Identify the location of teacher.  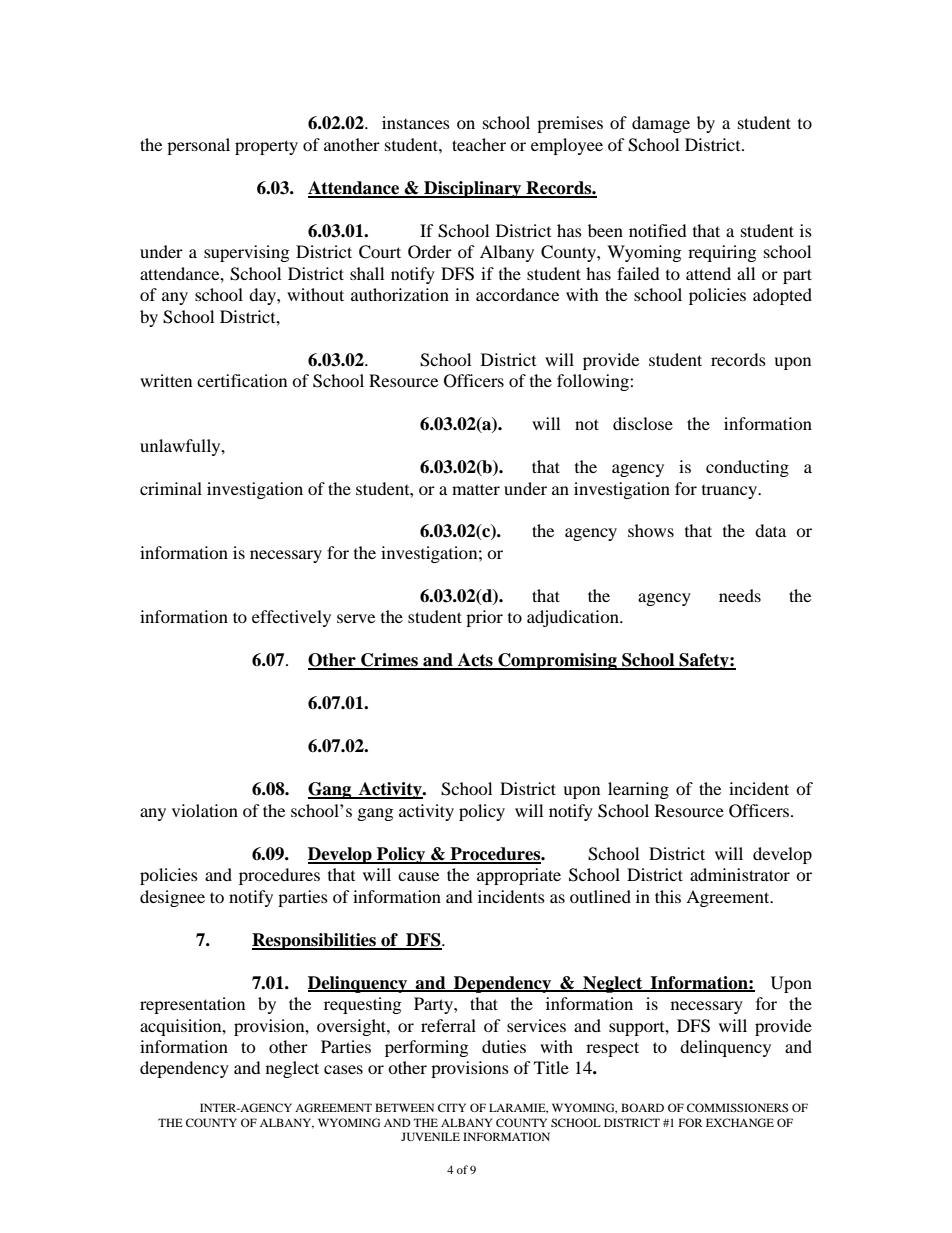
(479, 144).
